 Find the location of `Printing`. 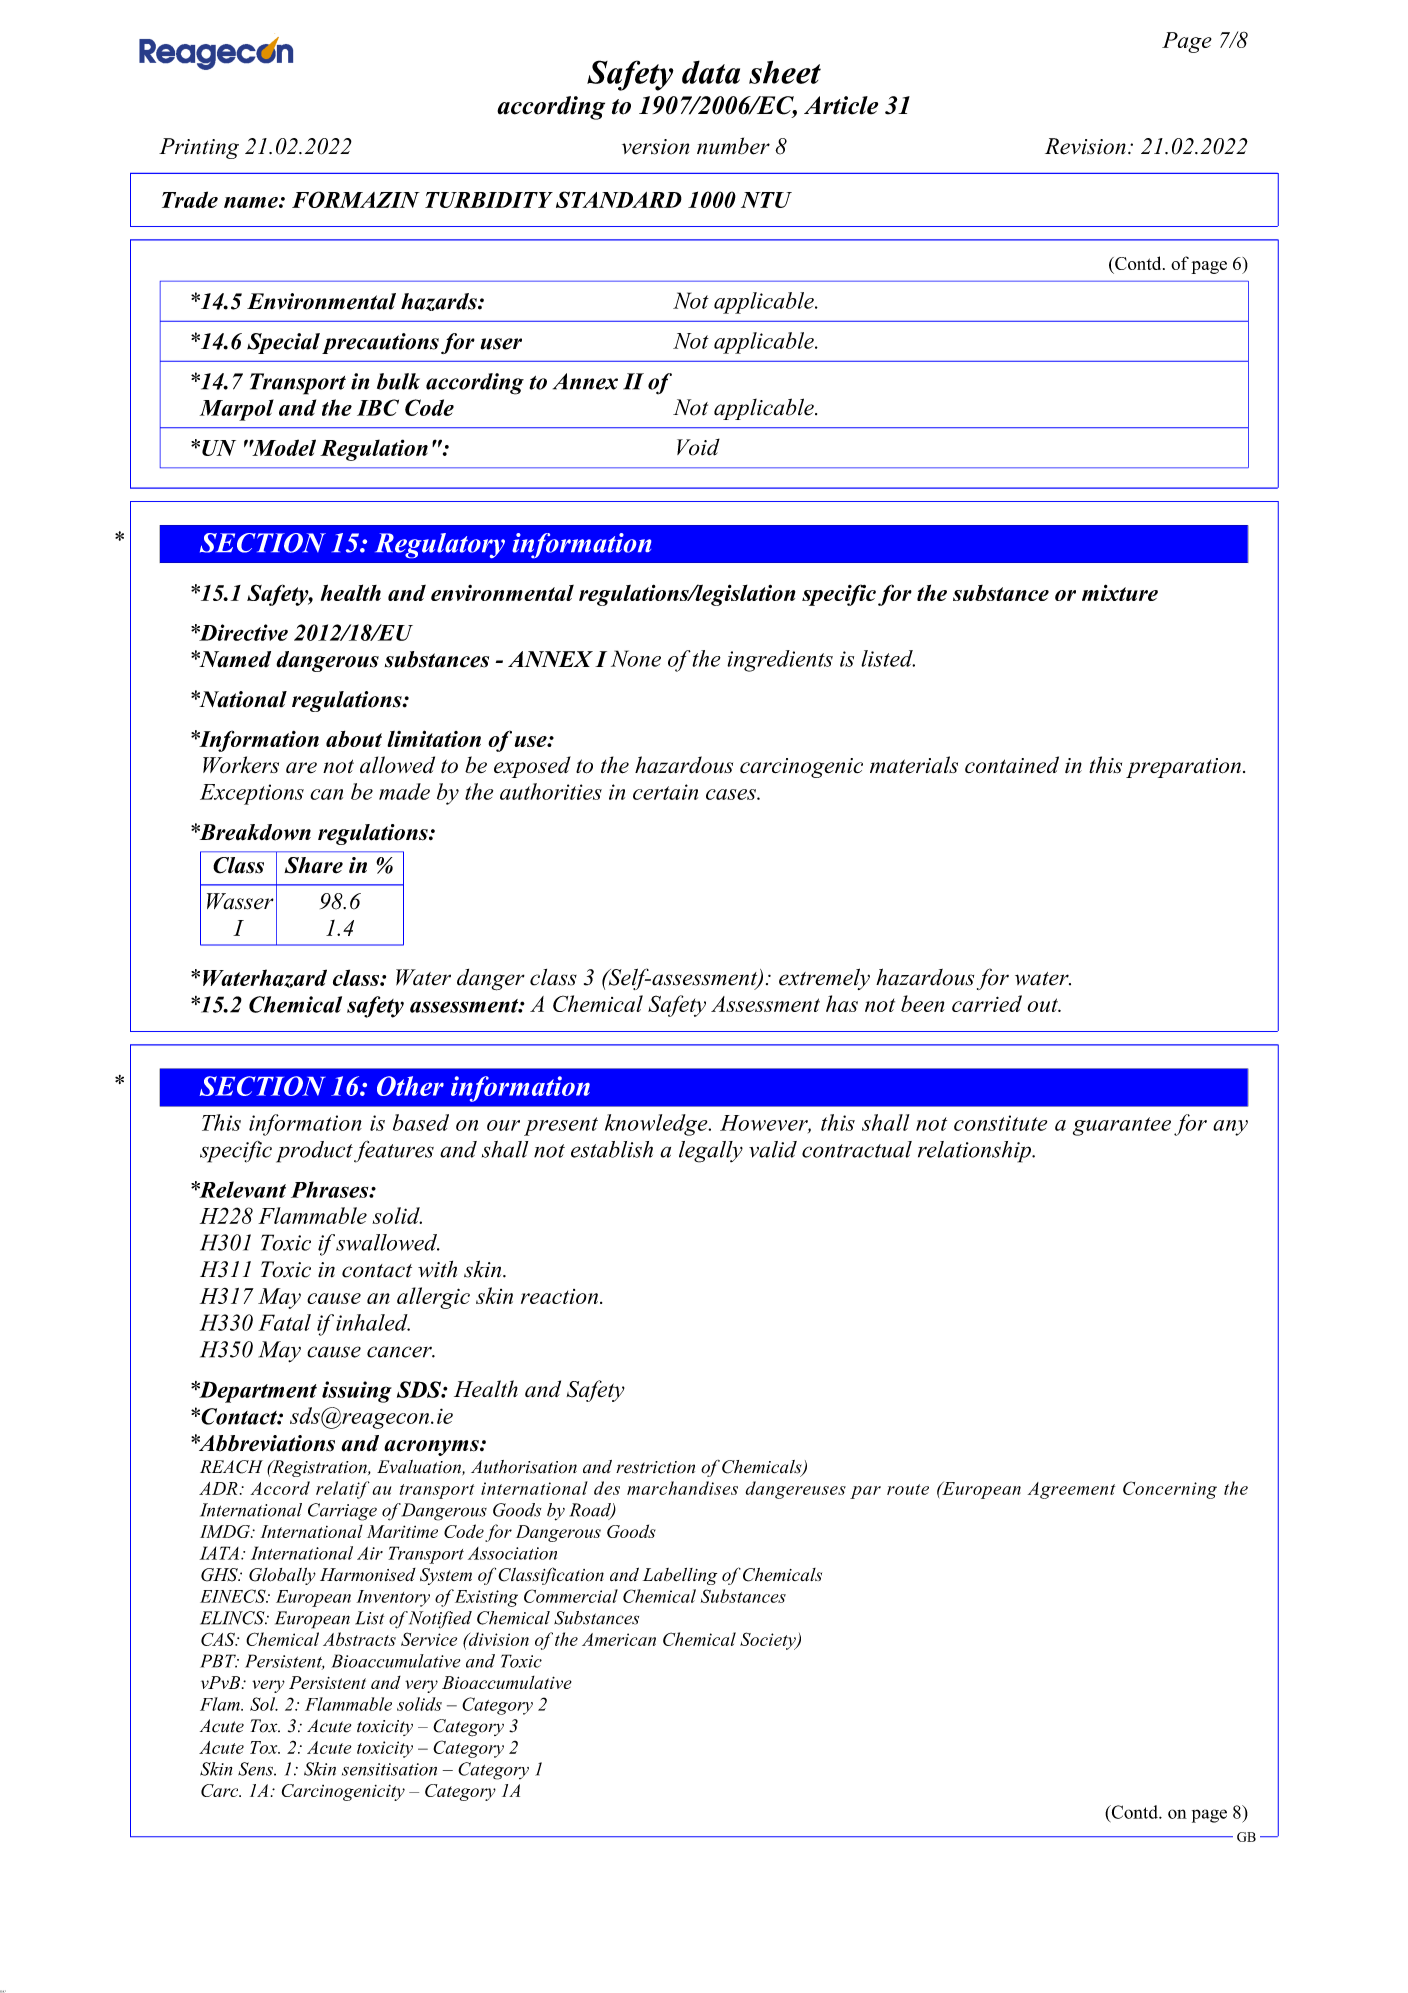

Printing is located at coordinates (199, 148).
